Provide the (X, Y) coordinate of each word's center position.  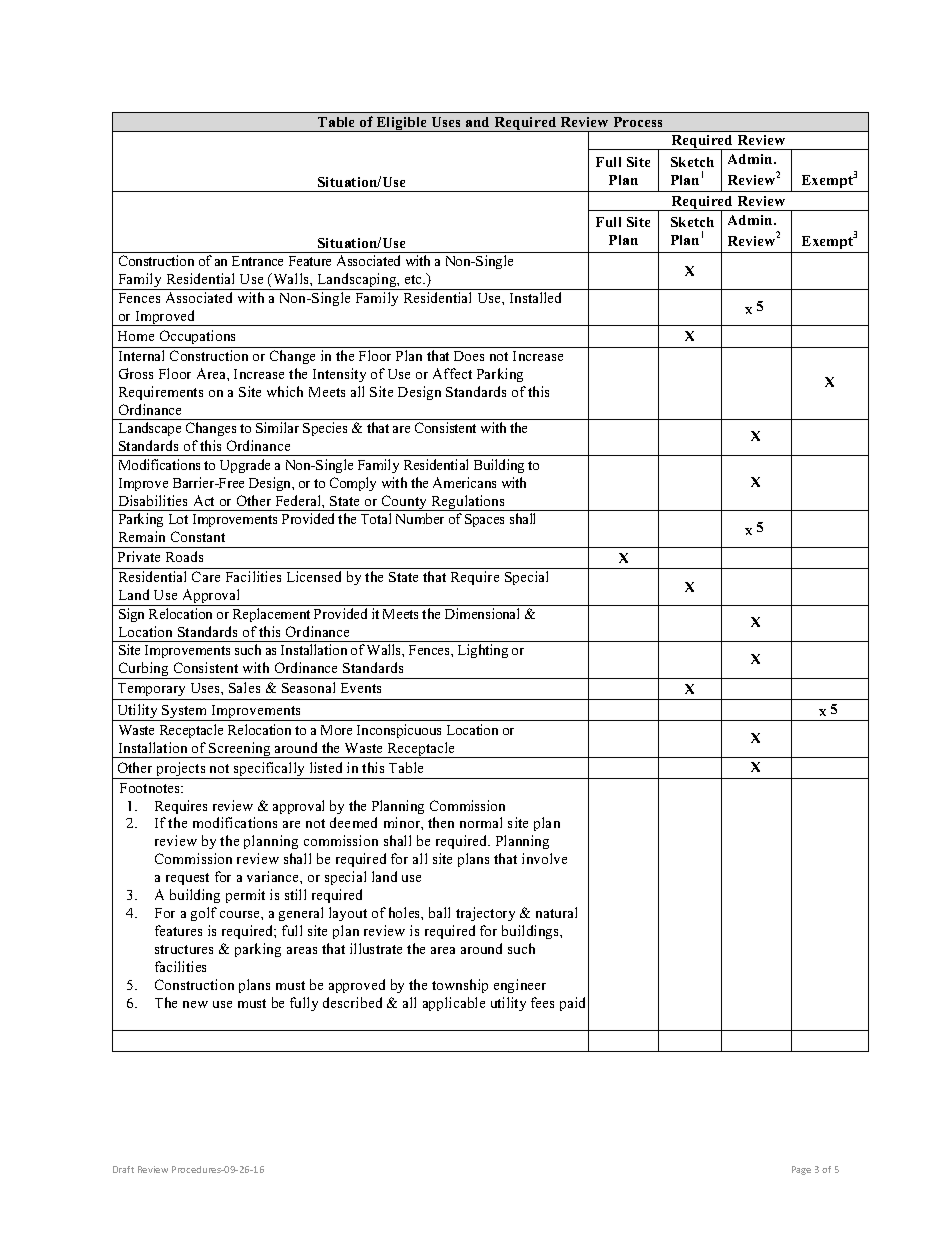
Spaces (484, 520)
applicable (454, 1004)
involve (544, 858)
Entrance (257, 261)
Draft (123, 1169)
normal (481, 822)
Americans (464, 482)
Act (204, 500)
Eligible (402, 124)
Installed (535, 297)
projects (181, 770)
